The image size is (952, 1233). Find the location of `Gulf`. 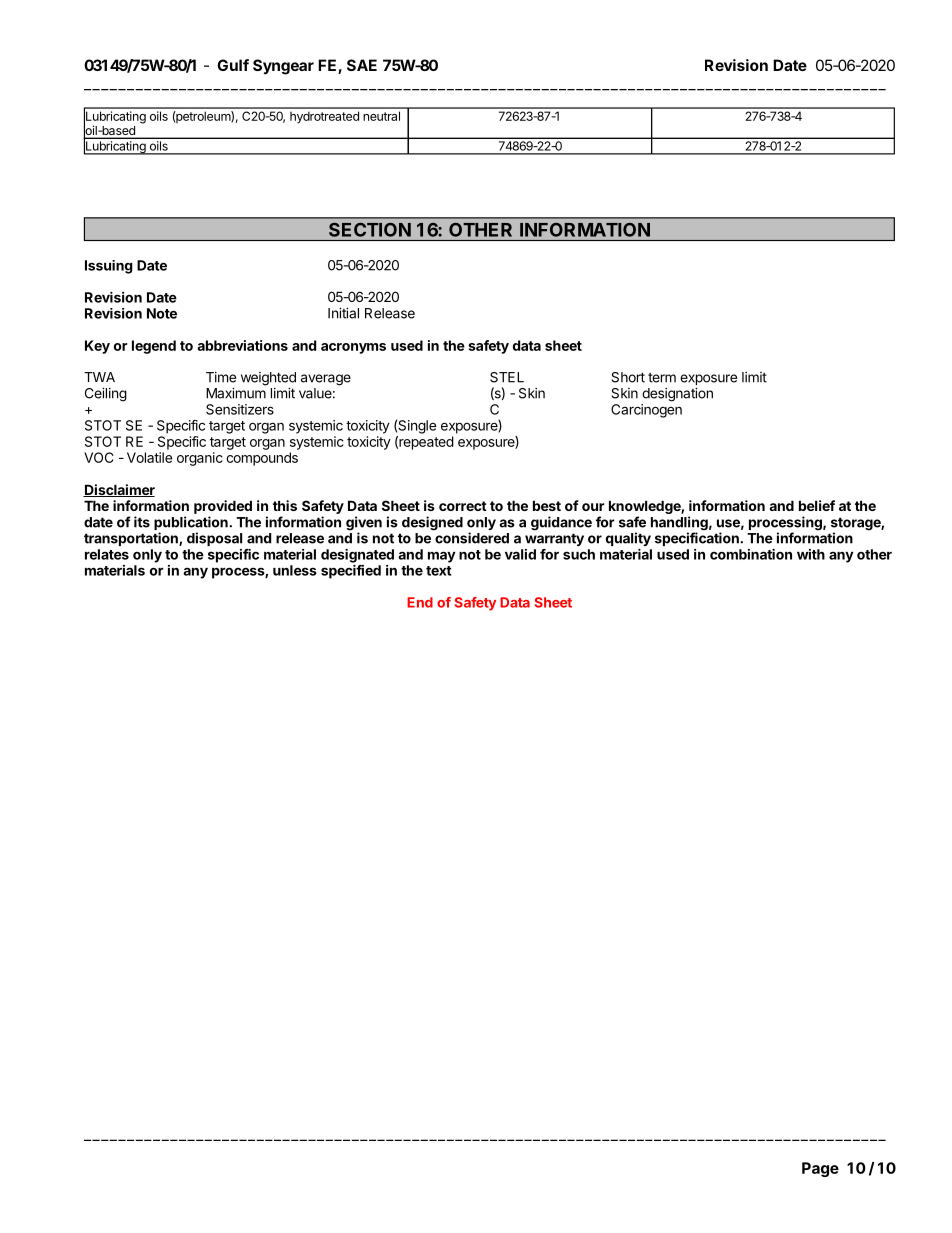

Gulf is located at coordinates (233, 65).
